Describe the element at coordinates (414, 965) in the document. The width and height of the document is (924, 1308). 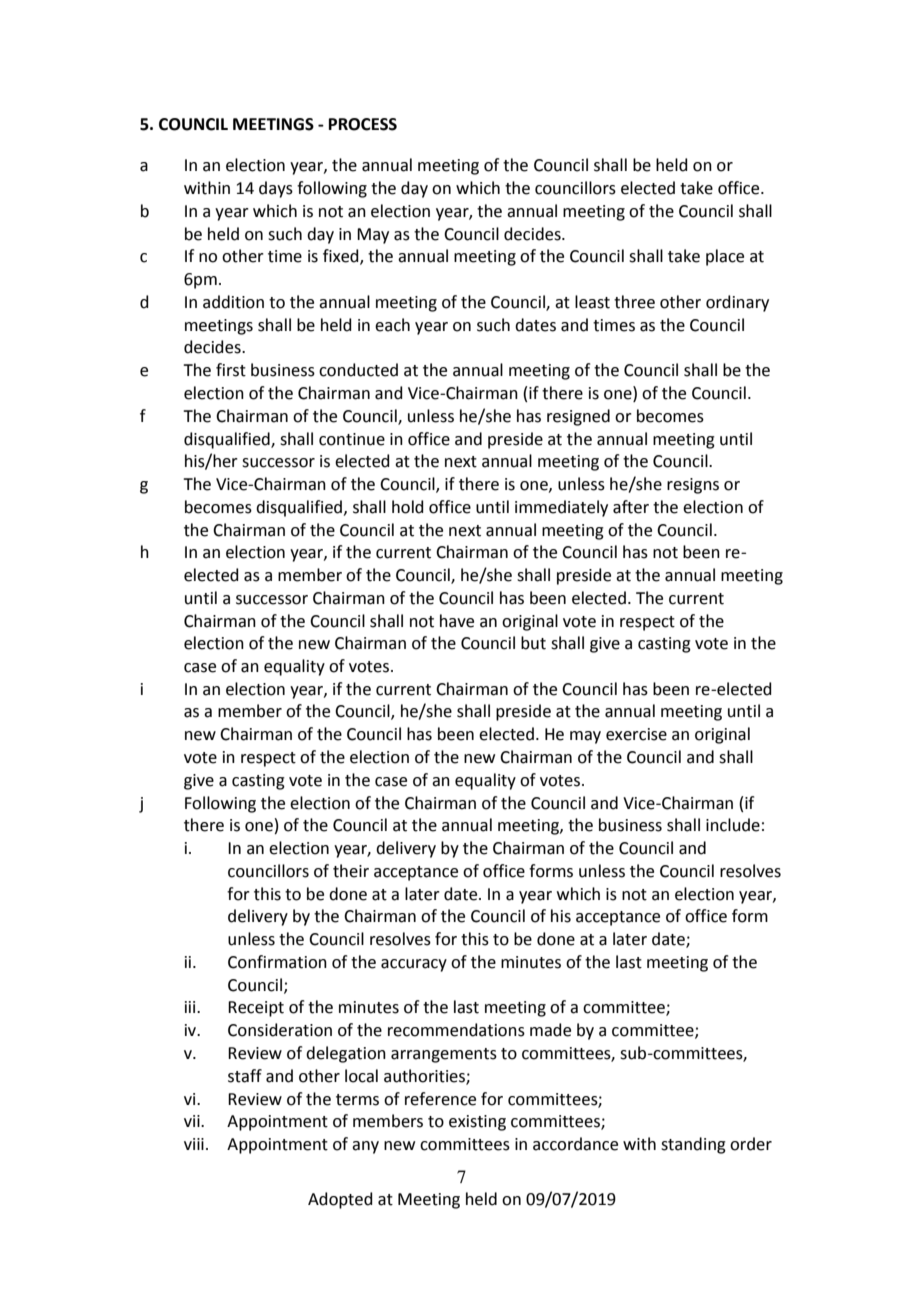
I see `accuracy` at that location.
